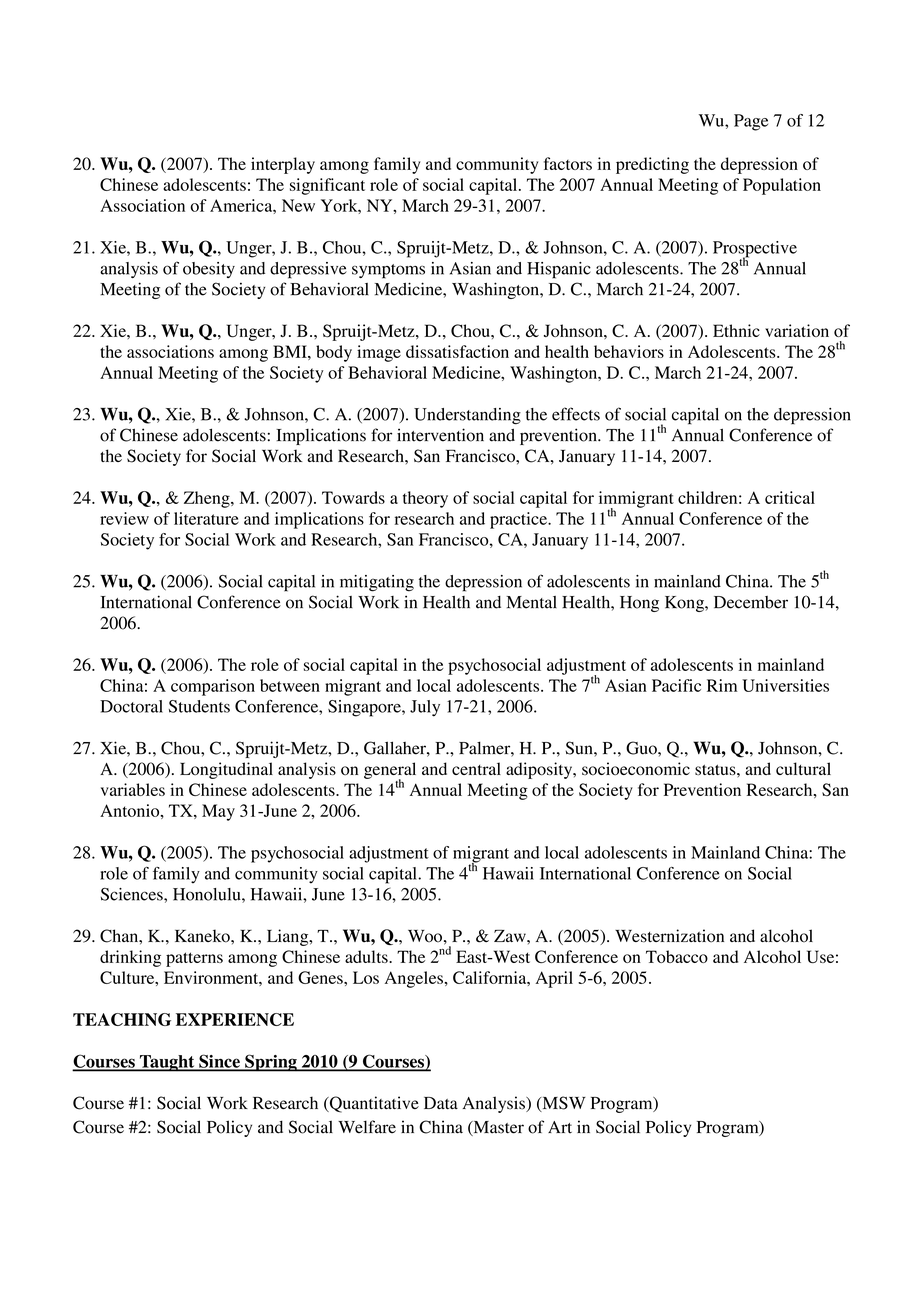 The height and width of the screenshot is (1308, 924). What do you see at coordinates (751, 122) in the screenshot?
I see `Page` at bounding box center [751, 122].
